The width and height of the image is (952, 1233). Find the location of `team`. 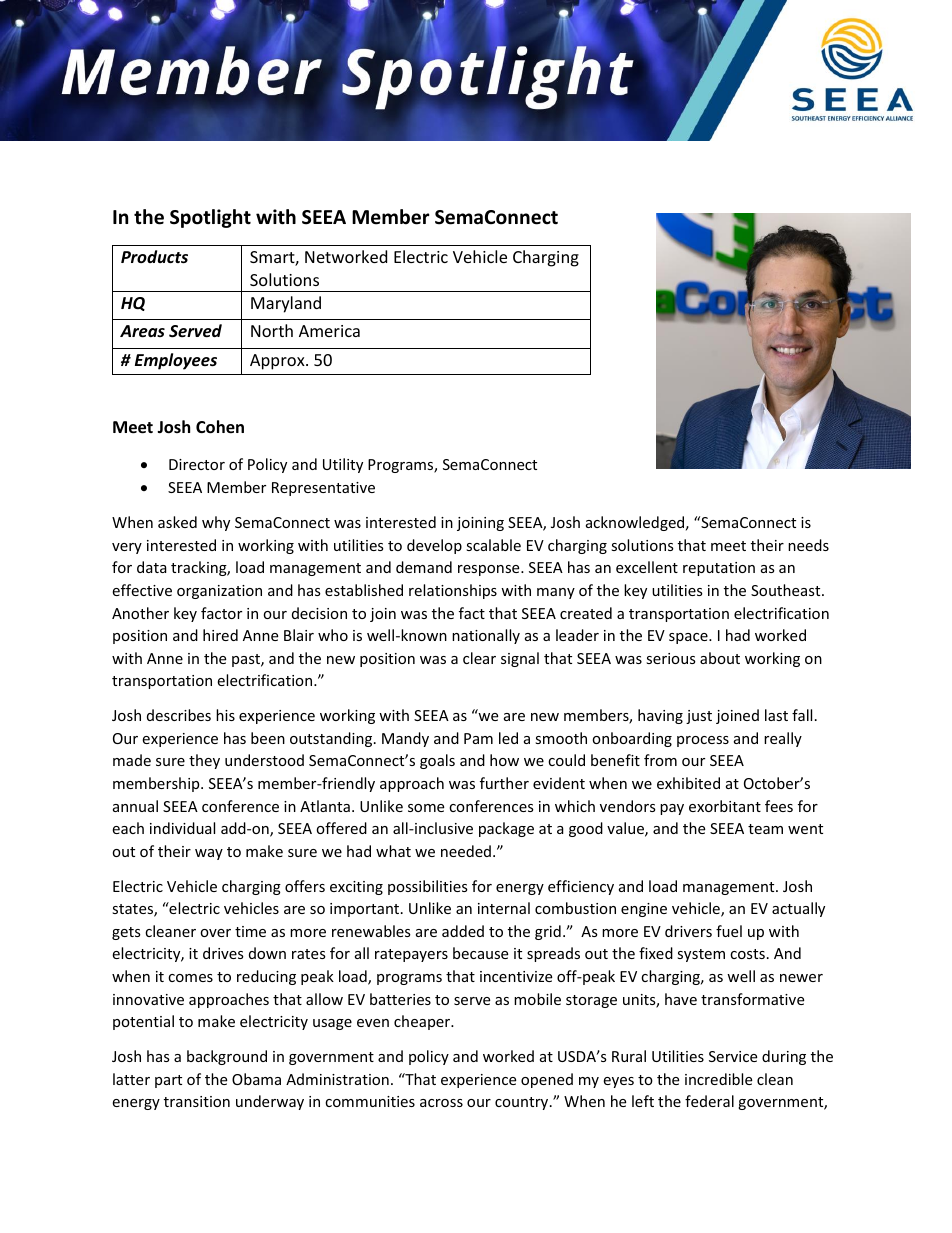

team is located at coordinates (765, 829).
